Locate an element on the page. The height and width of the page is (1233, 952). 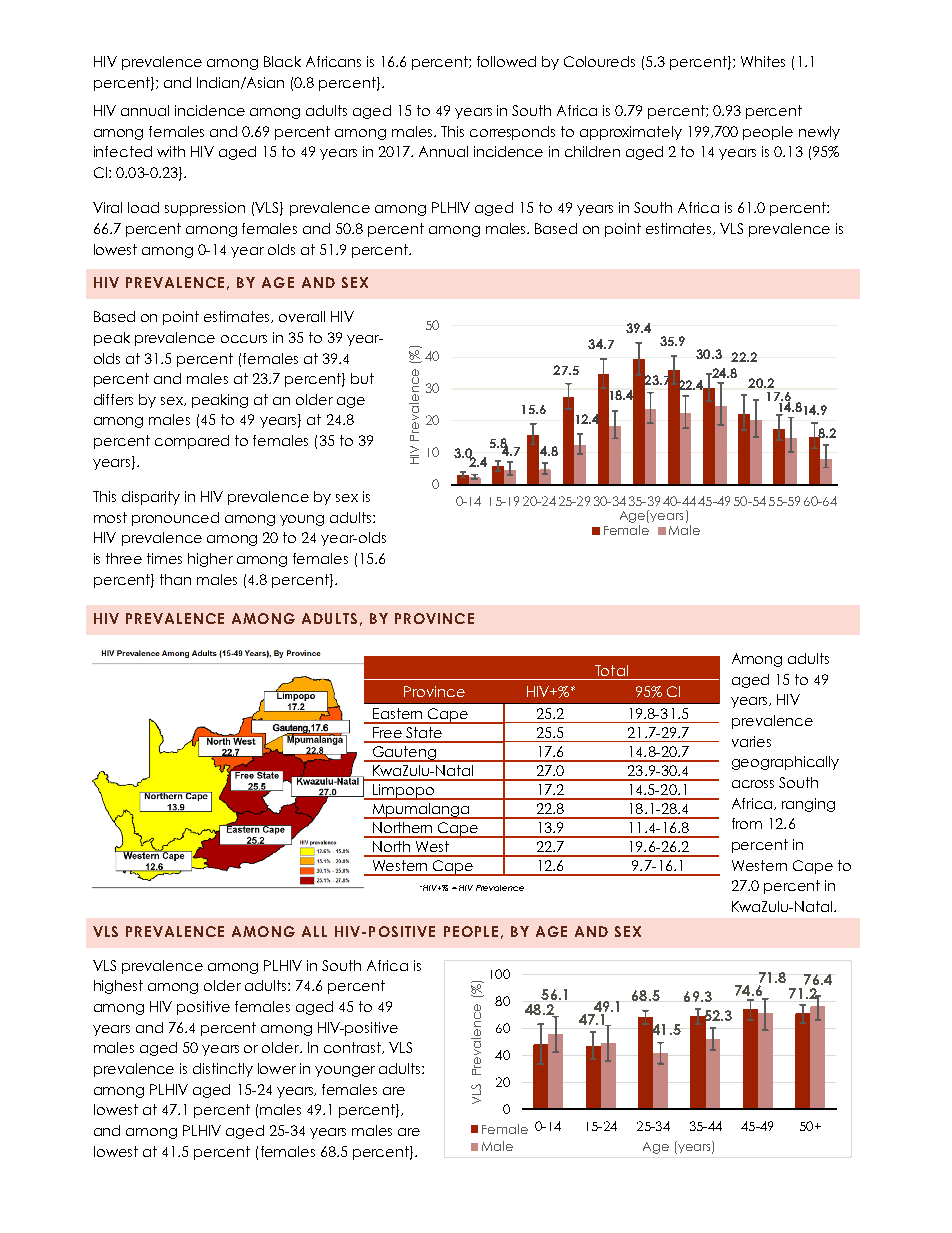
with is located at coordinates (171, 151).
